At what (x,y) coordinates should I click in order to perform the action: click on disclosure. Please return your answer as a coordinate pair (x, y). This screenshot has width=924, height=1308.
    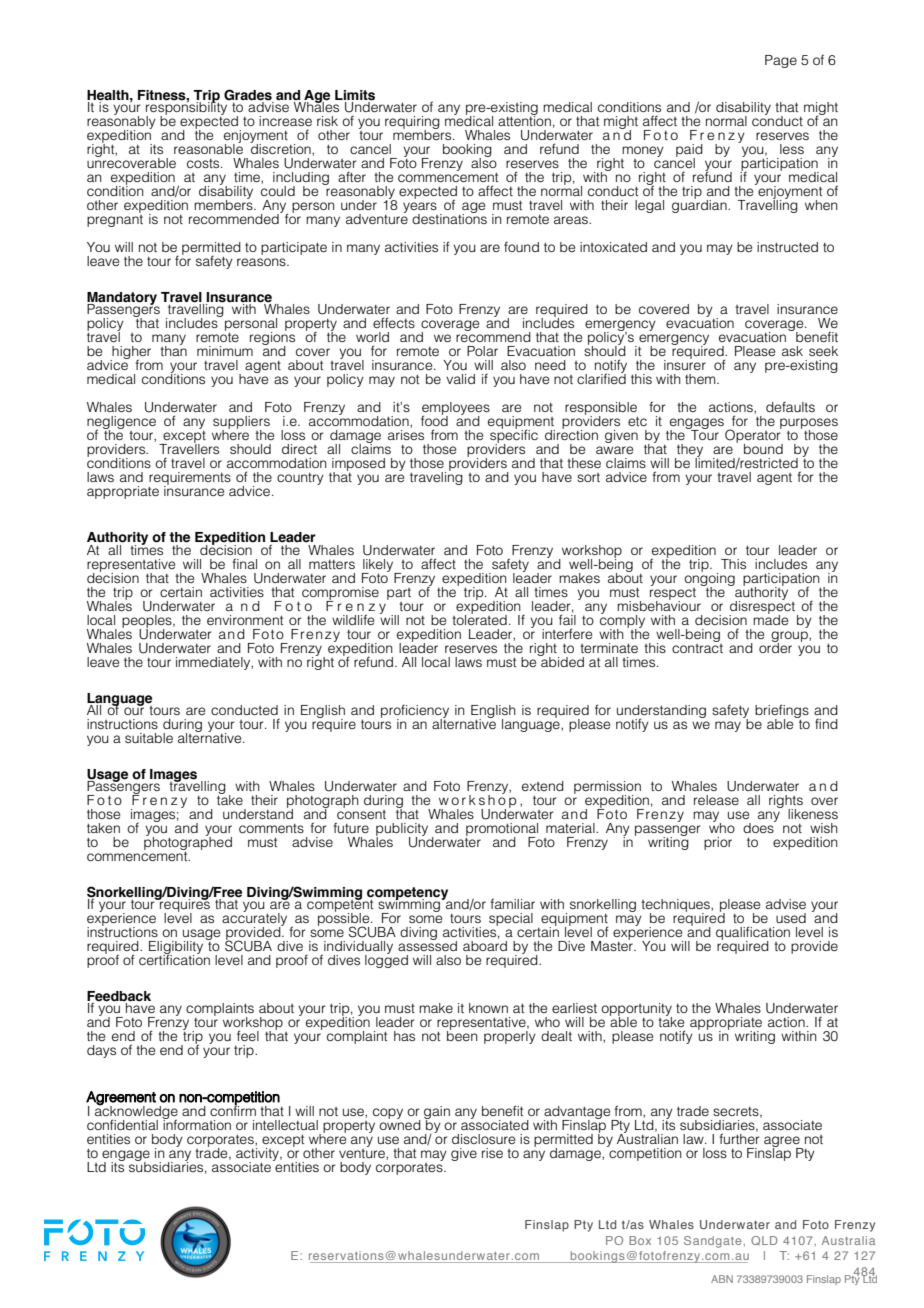
    Looking at the image, I should click on (483, 1139).
